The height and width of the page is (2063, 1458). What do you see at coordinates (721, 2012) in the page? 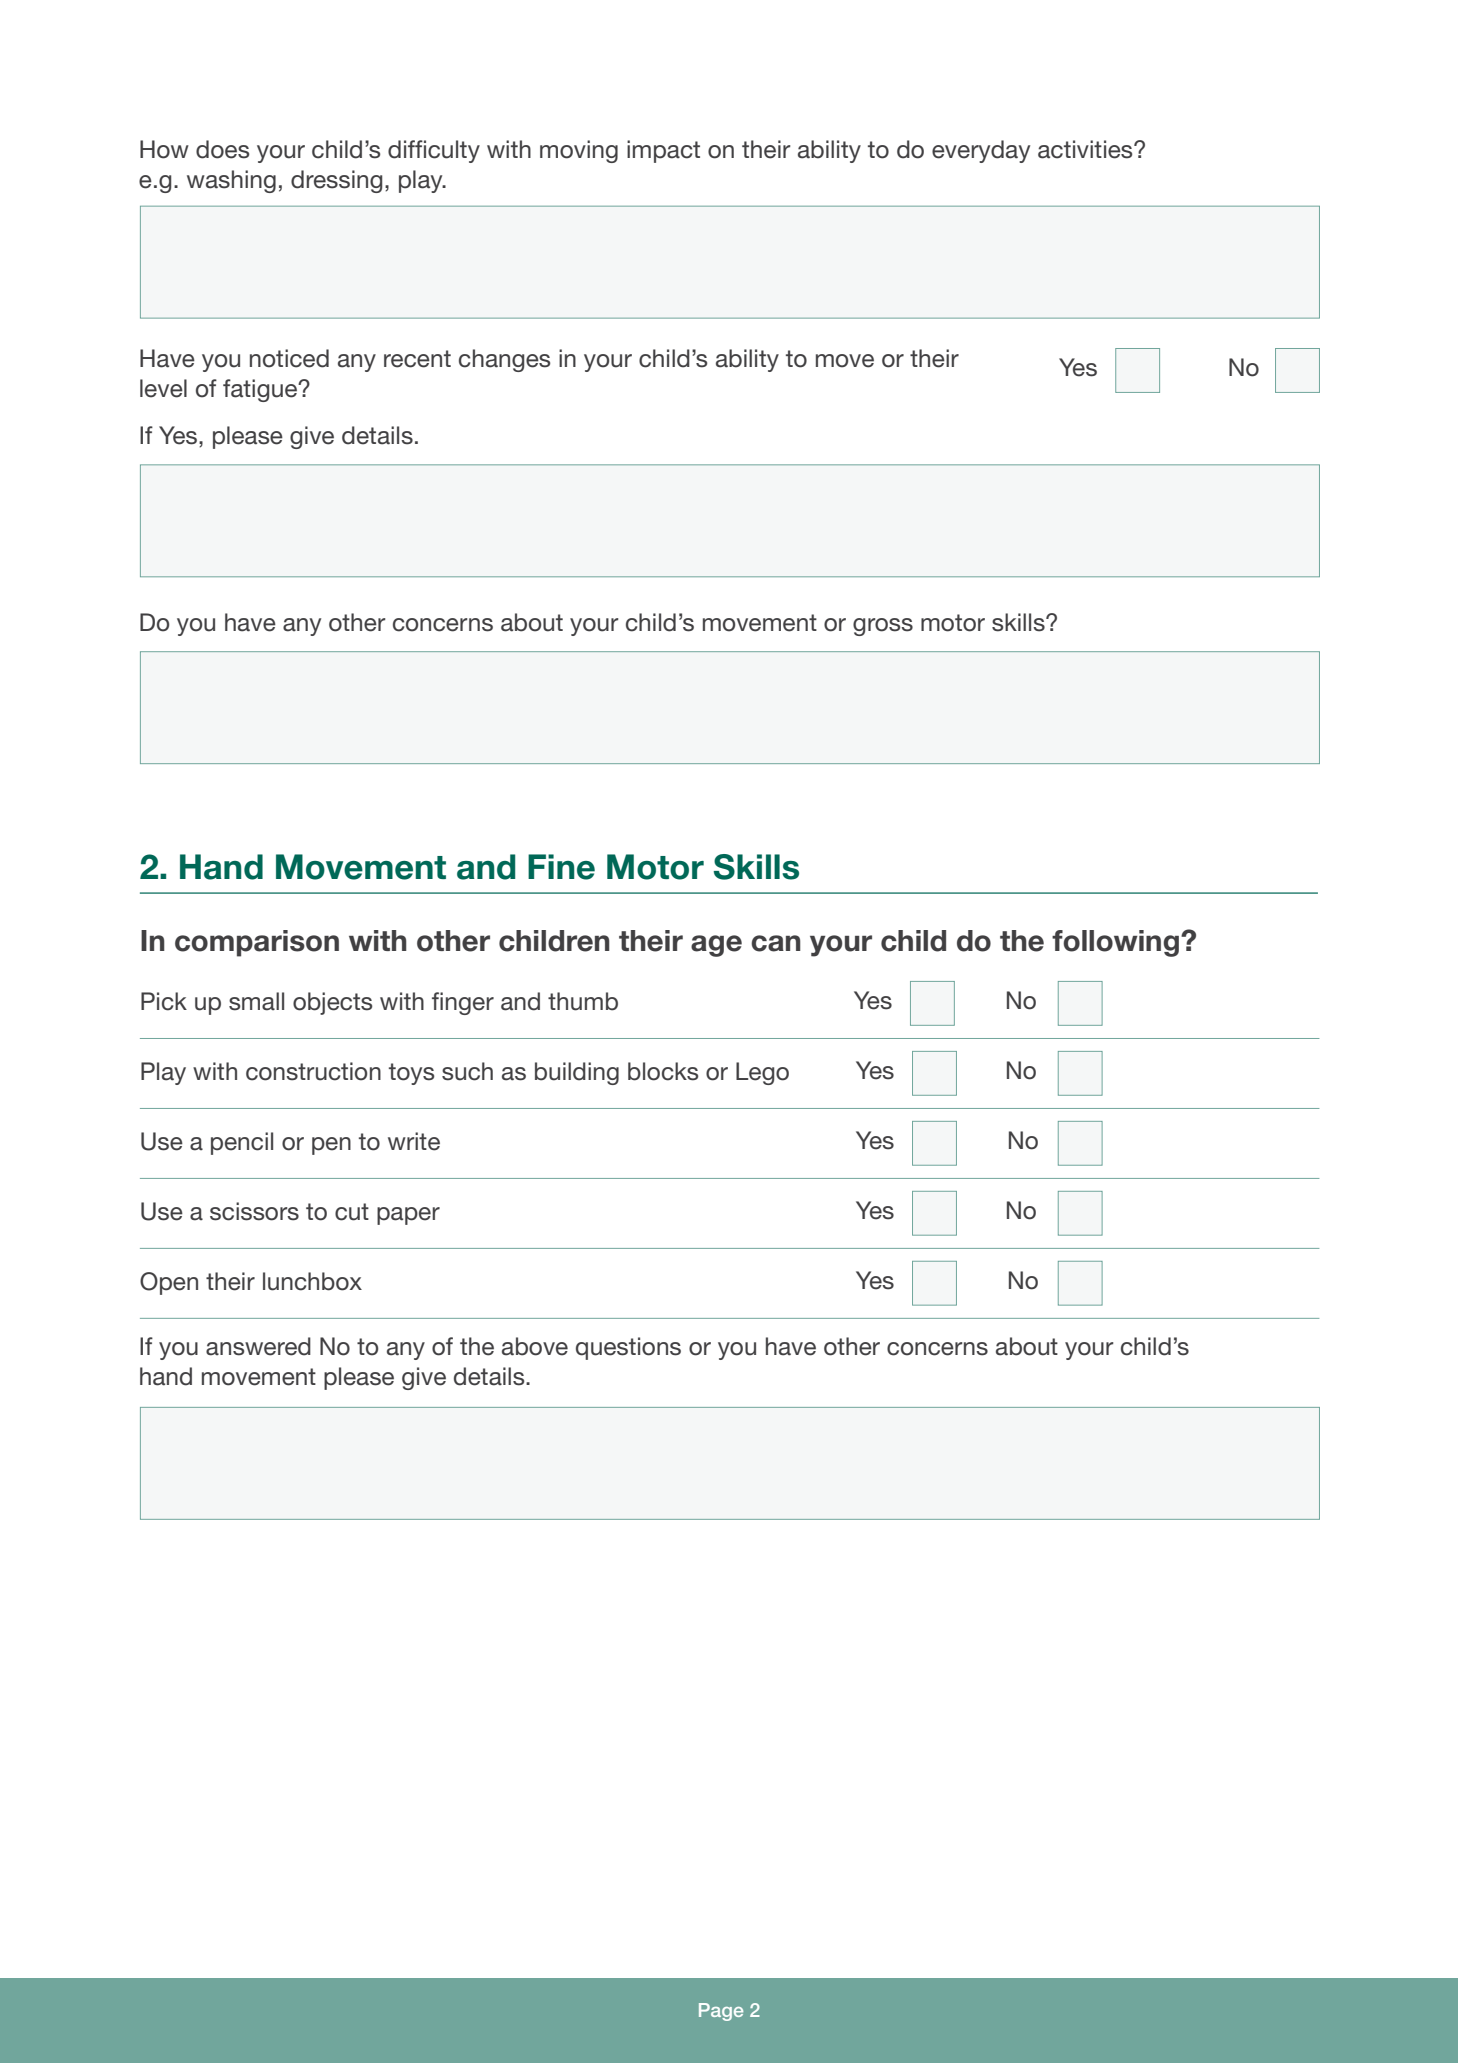
I see `Page` at bounding box center [721, 2012].
